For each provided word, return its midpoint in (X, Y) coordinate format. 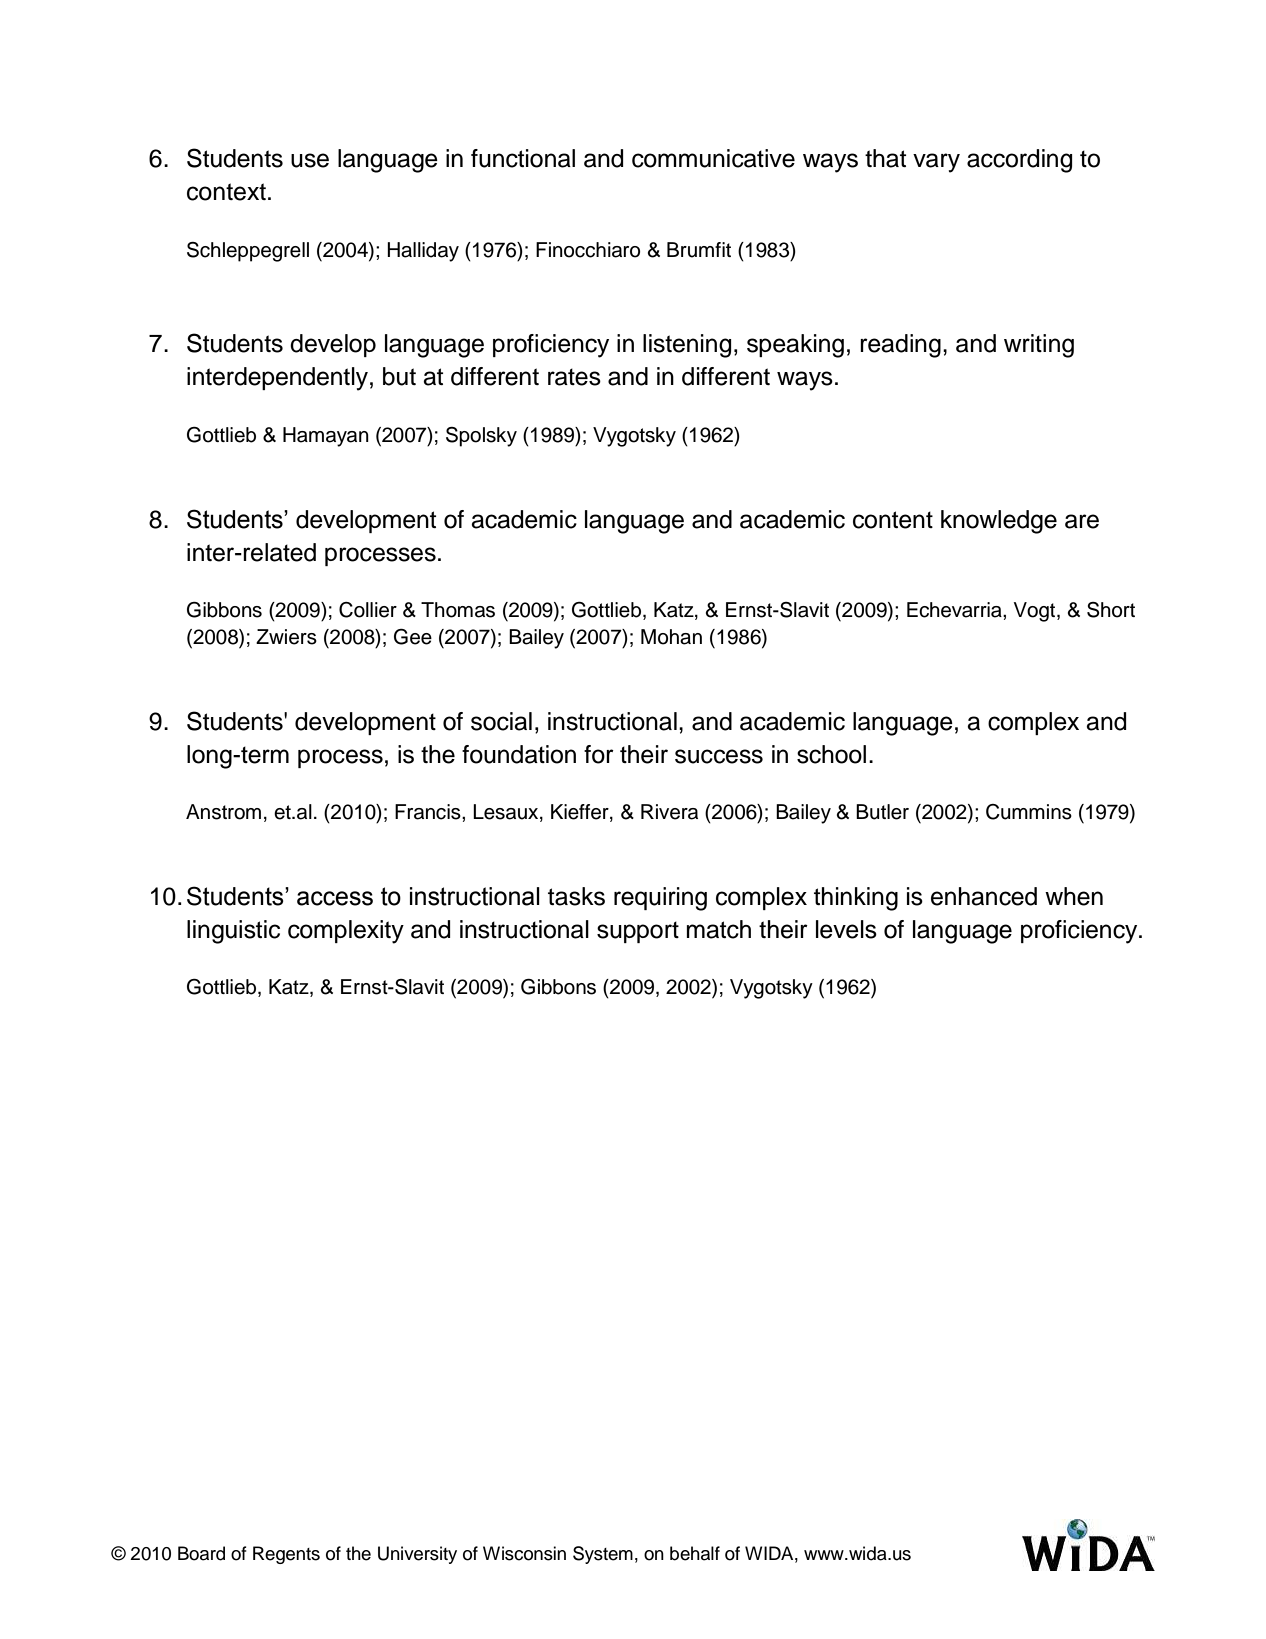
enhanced (984, 896)
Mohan (671, 637)
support (638, 932)
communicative (713, 158)
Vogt (1036, 612)
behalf (695, 1553)
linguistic (233, 932)
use (310, 160)
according (1019, 161)
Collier (368, 610)
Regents (286, 1555)
